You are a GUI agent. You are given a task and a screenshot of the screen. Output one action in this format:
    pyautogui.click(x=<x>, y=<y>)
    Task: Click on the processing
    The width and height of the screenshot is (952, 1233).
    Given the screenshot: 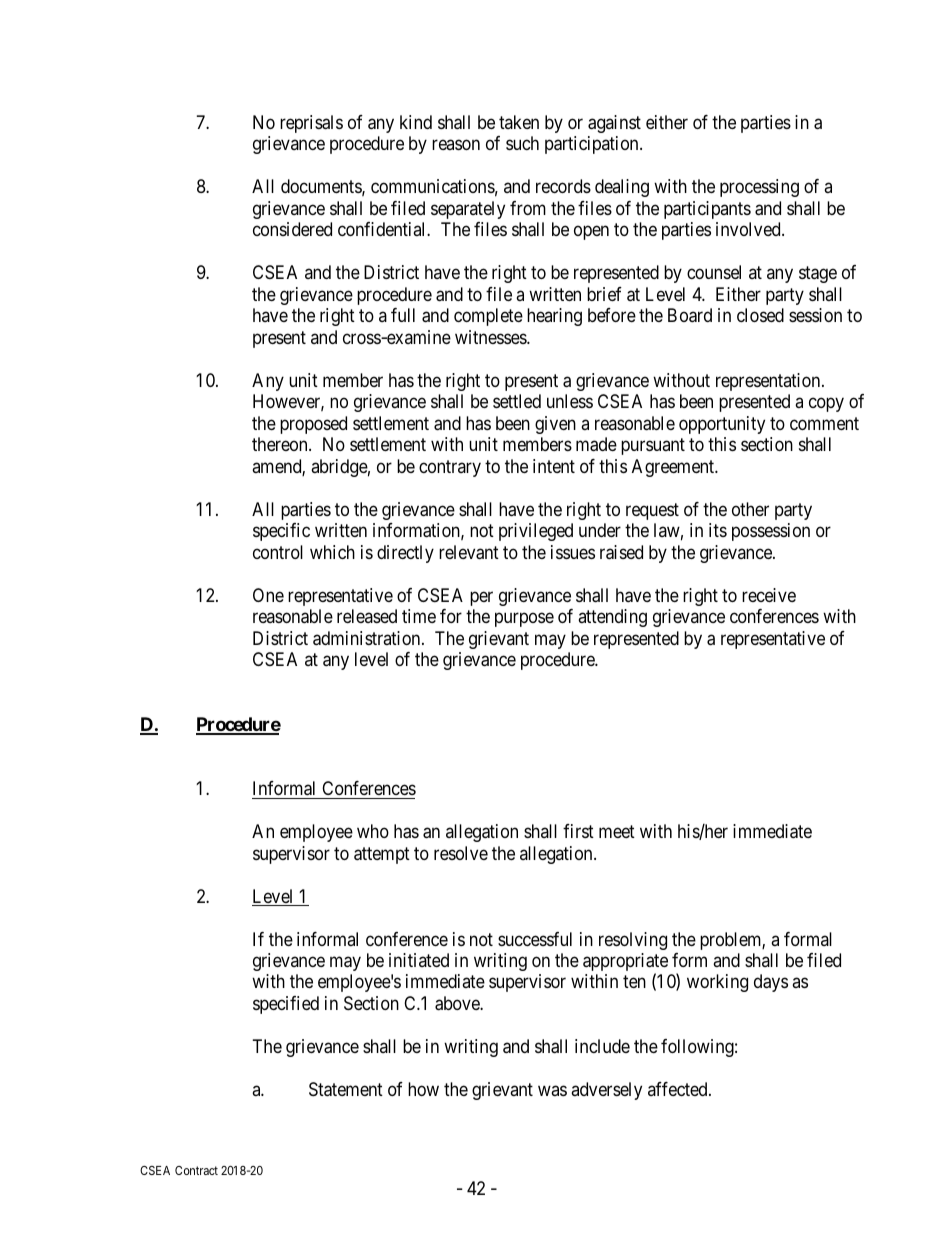 What is the action you would take?
    pyautogui.click(x=759, y=188)
